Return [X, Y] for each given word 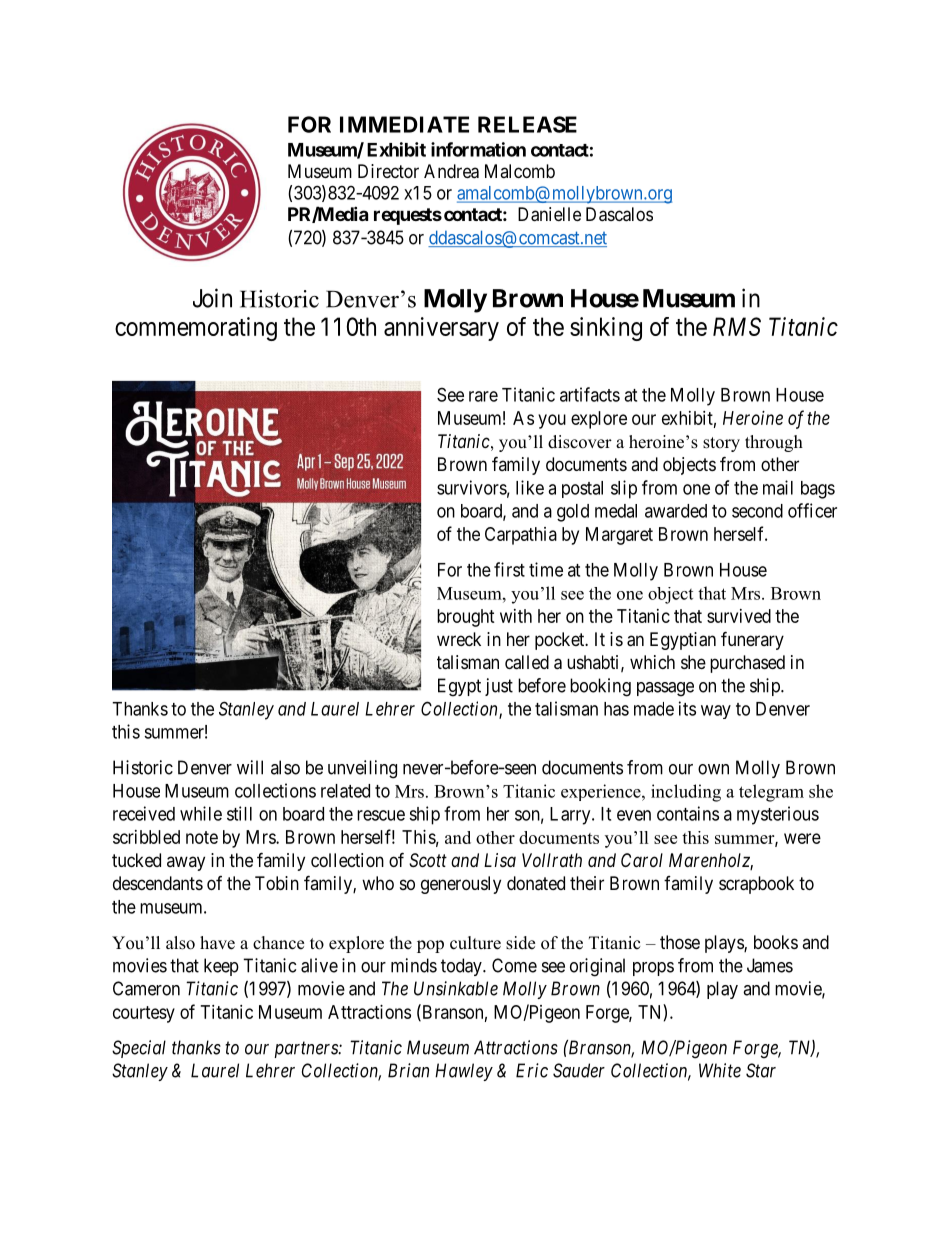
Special [139, 1049]
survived [739, 616]
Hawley [464, 1072]
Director [388, 171]
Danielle [549, 214]
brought [466, 618]
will [250, 767]
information [478, 149]
